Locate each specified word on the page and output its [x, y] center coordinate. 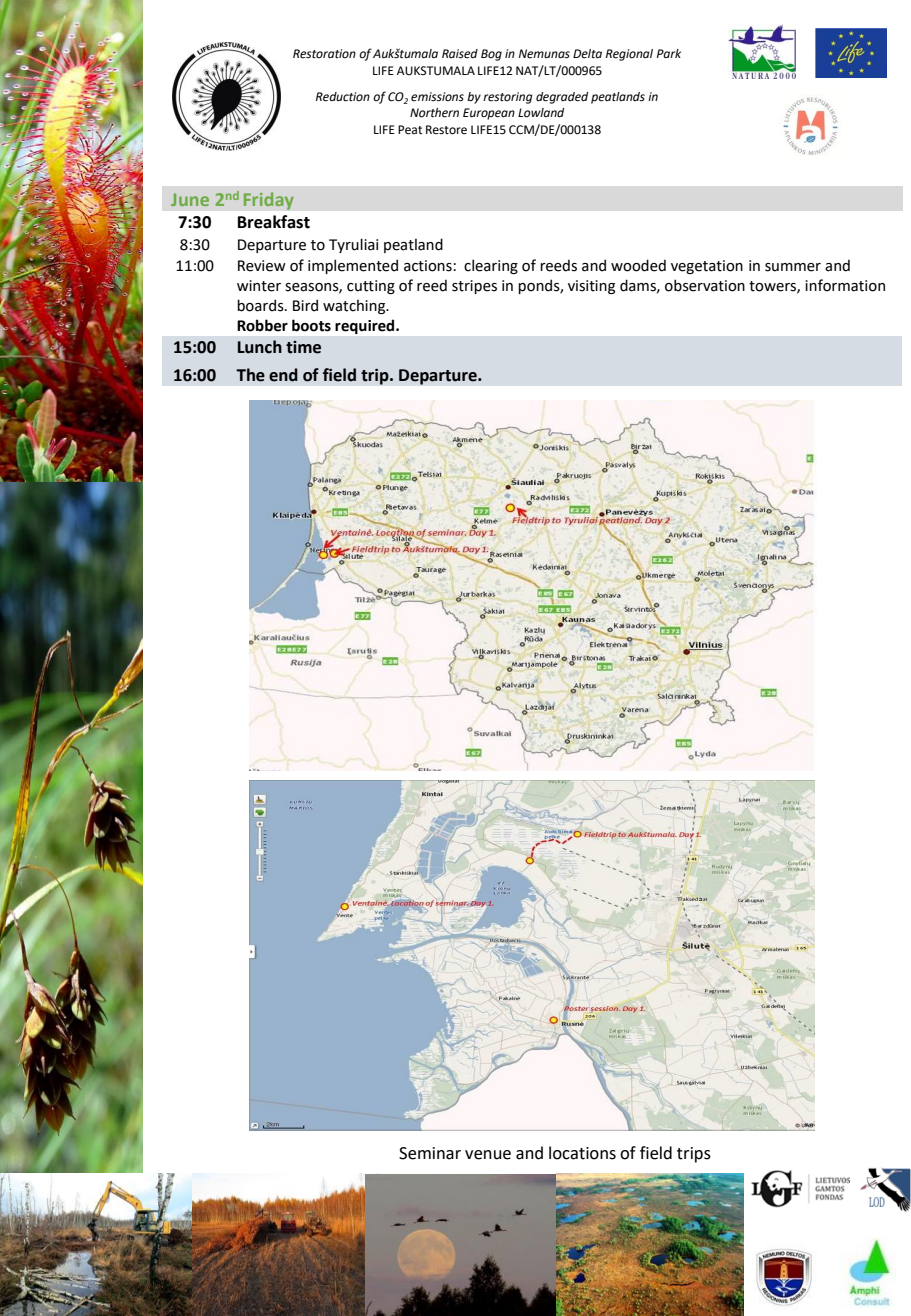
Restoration [324, 54]
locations [582, 1153]
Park [669, 53]
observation [705, 285]
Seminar [430, 1153]
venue [488, 1155]
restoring [508, 98]
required [366, 327]
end [283, 375]
